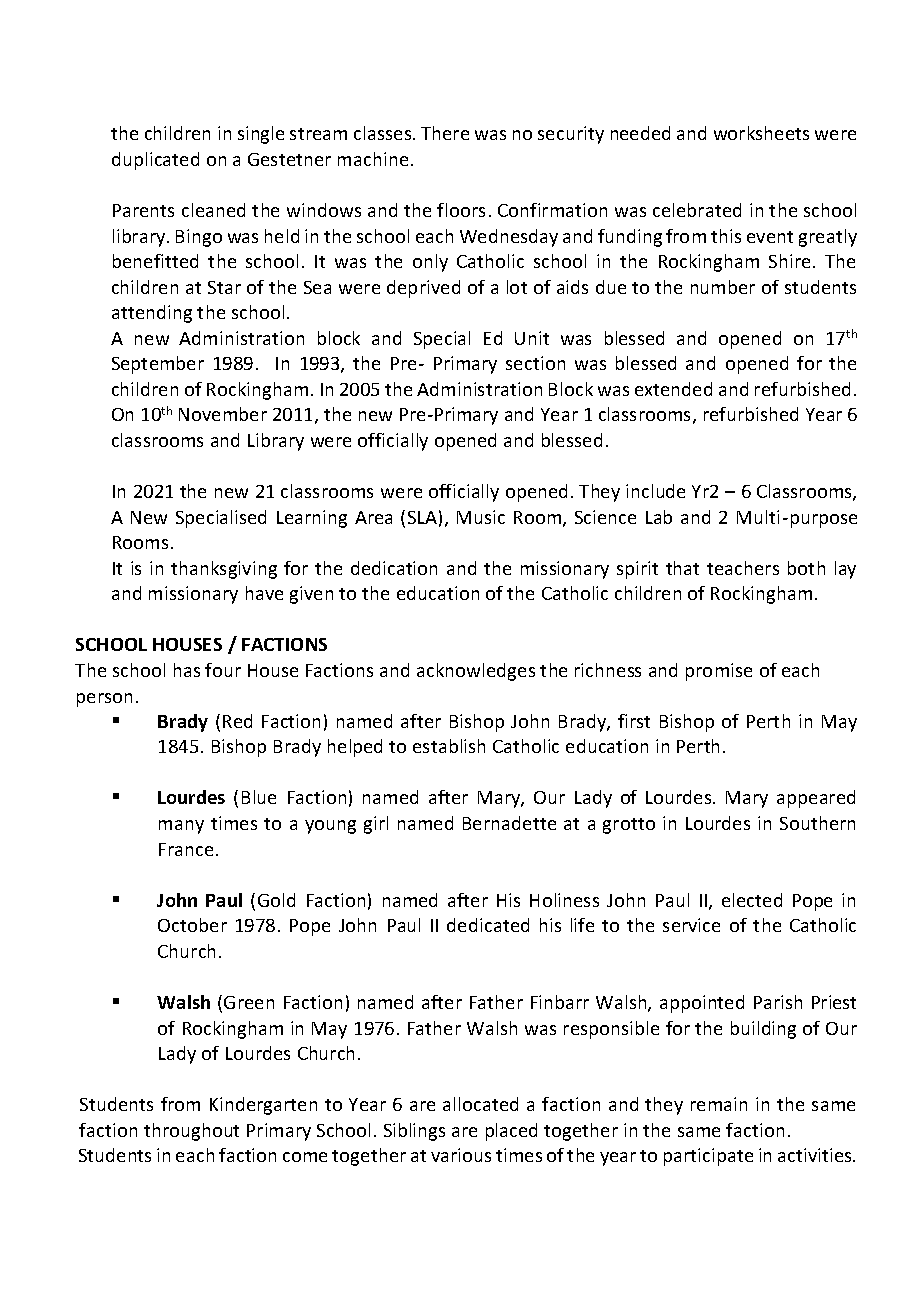 The width and height of the page is (924, 1311). What do you see at coordinates (476, 672) in the page?
I see `acknowledges` at bounding box center [476, 672].
